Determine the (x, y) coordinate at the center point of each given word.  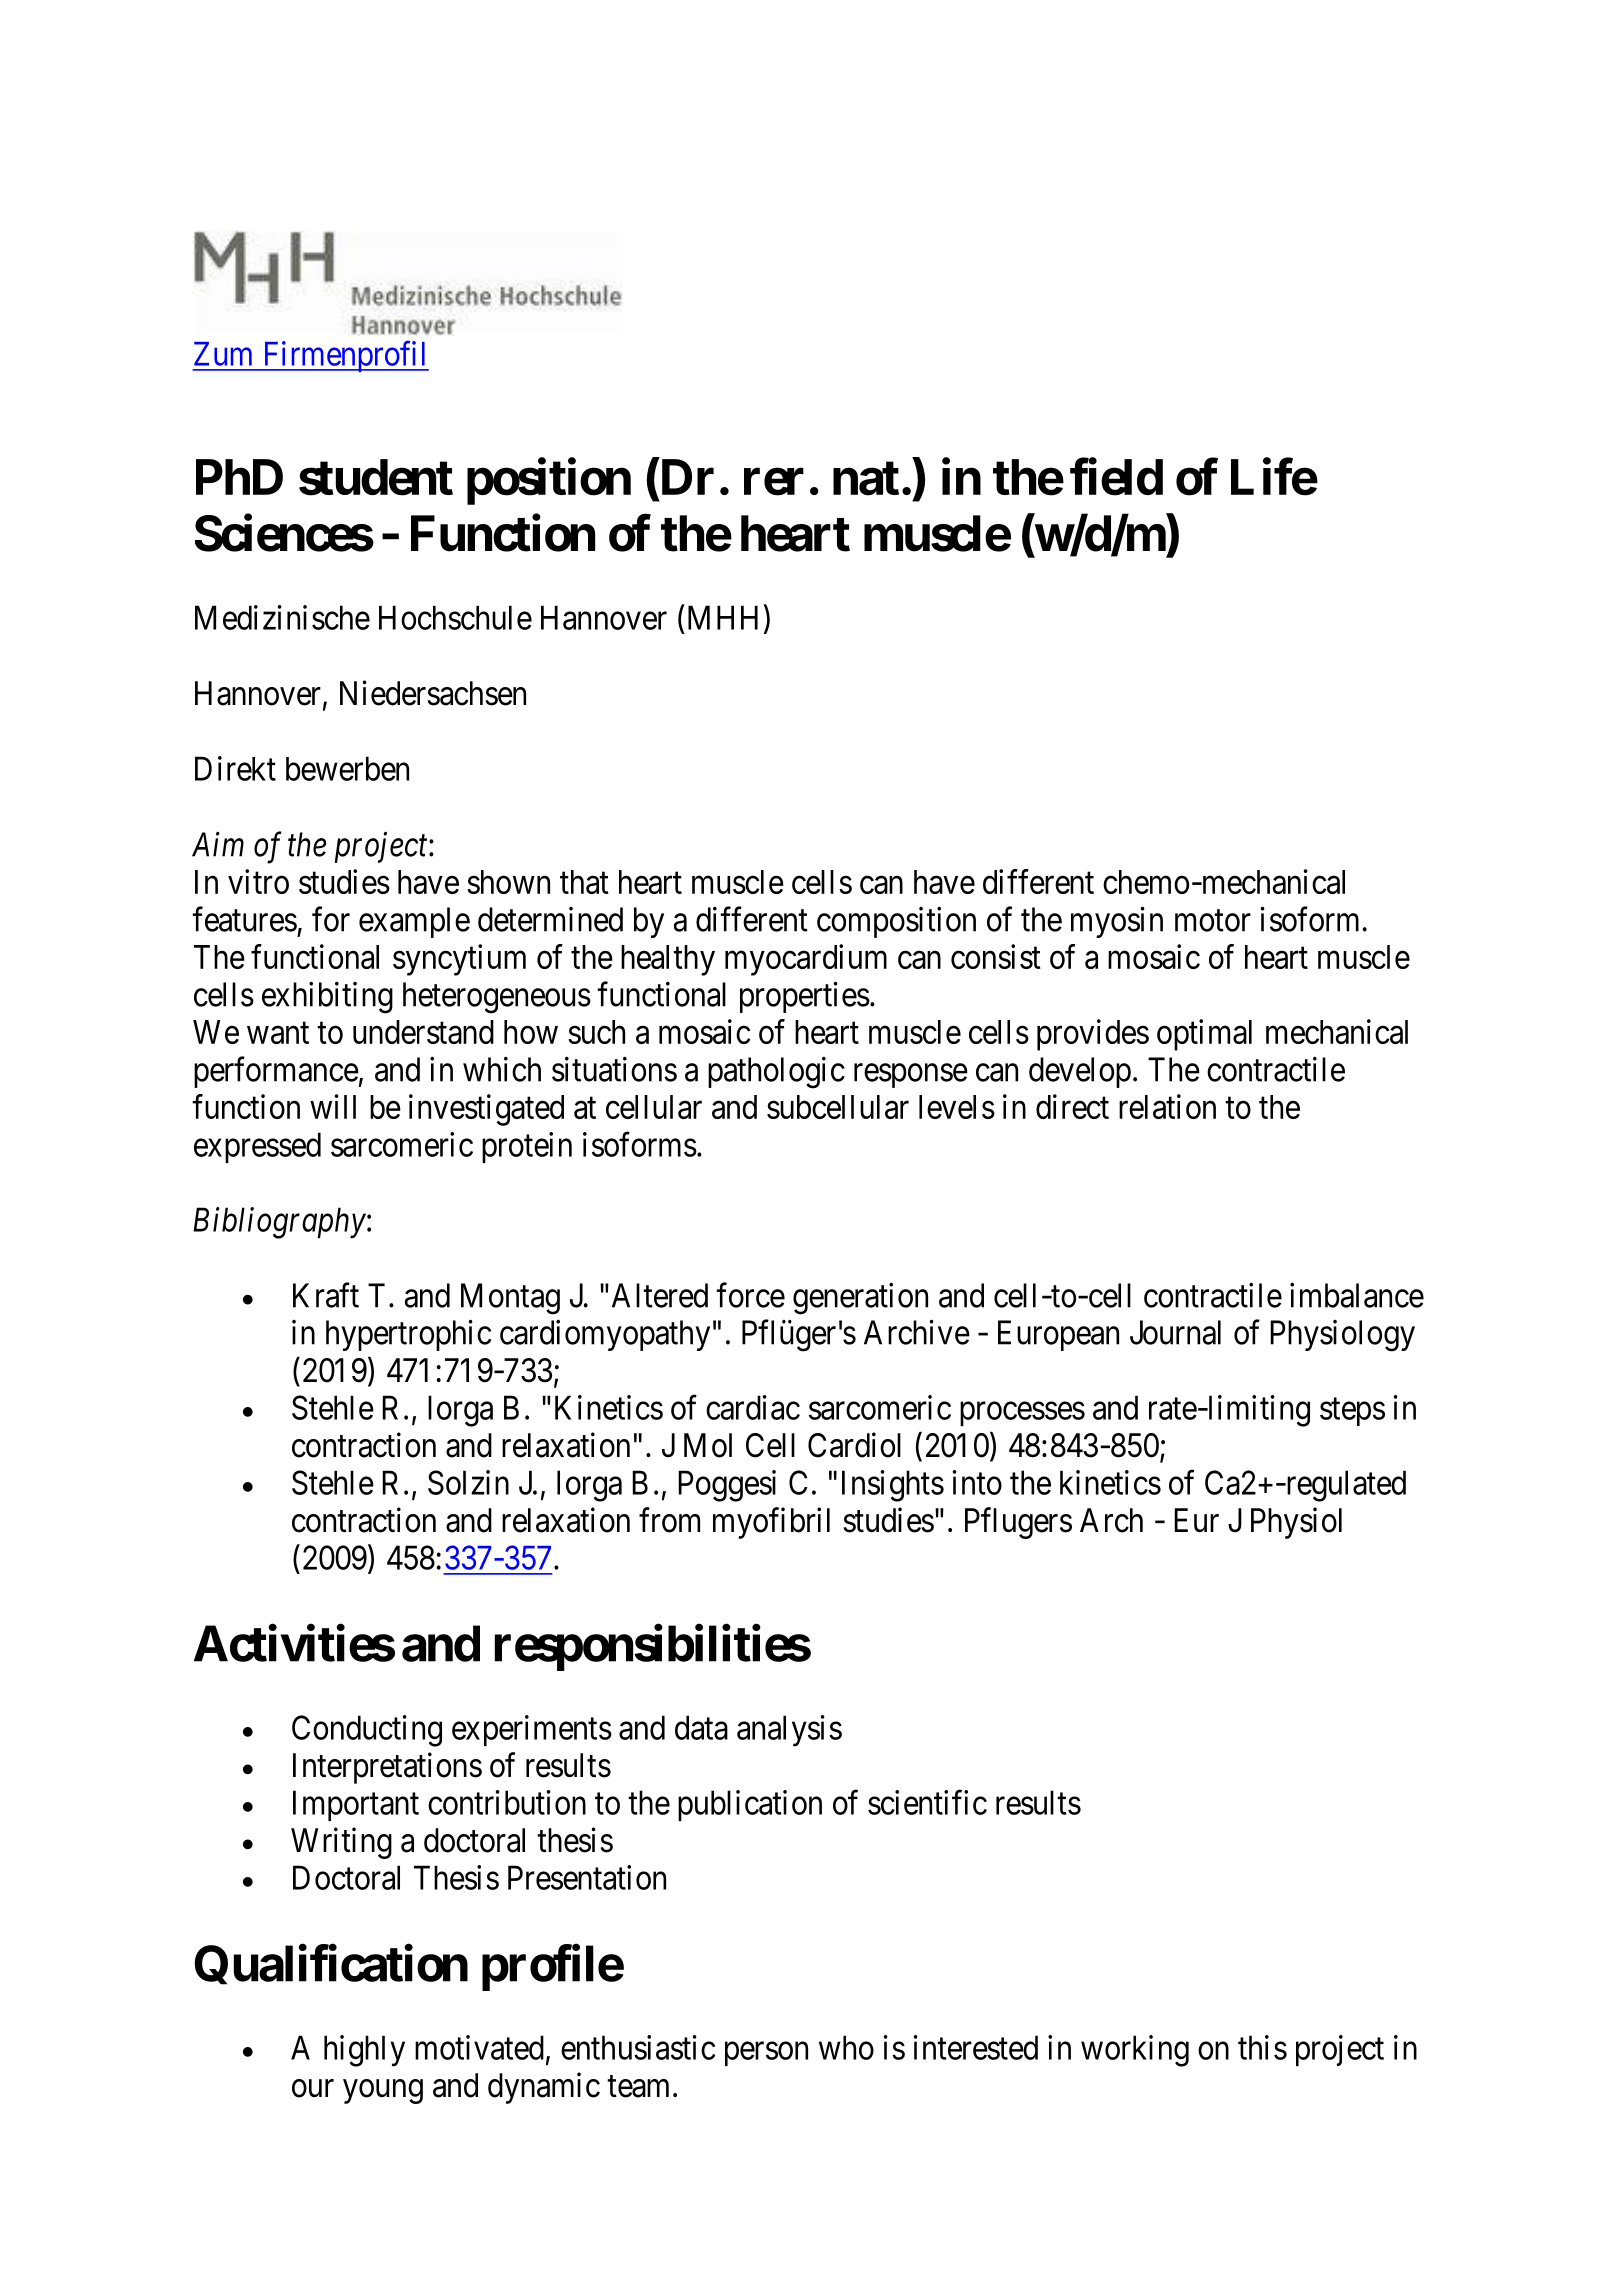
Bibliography (279, 1223)
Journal (1175, 1332)
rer (774, 482)
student (376, 477)
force (750, 1295)
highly (364, 2051)
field (1116, 477)
